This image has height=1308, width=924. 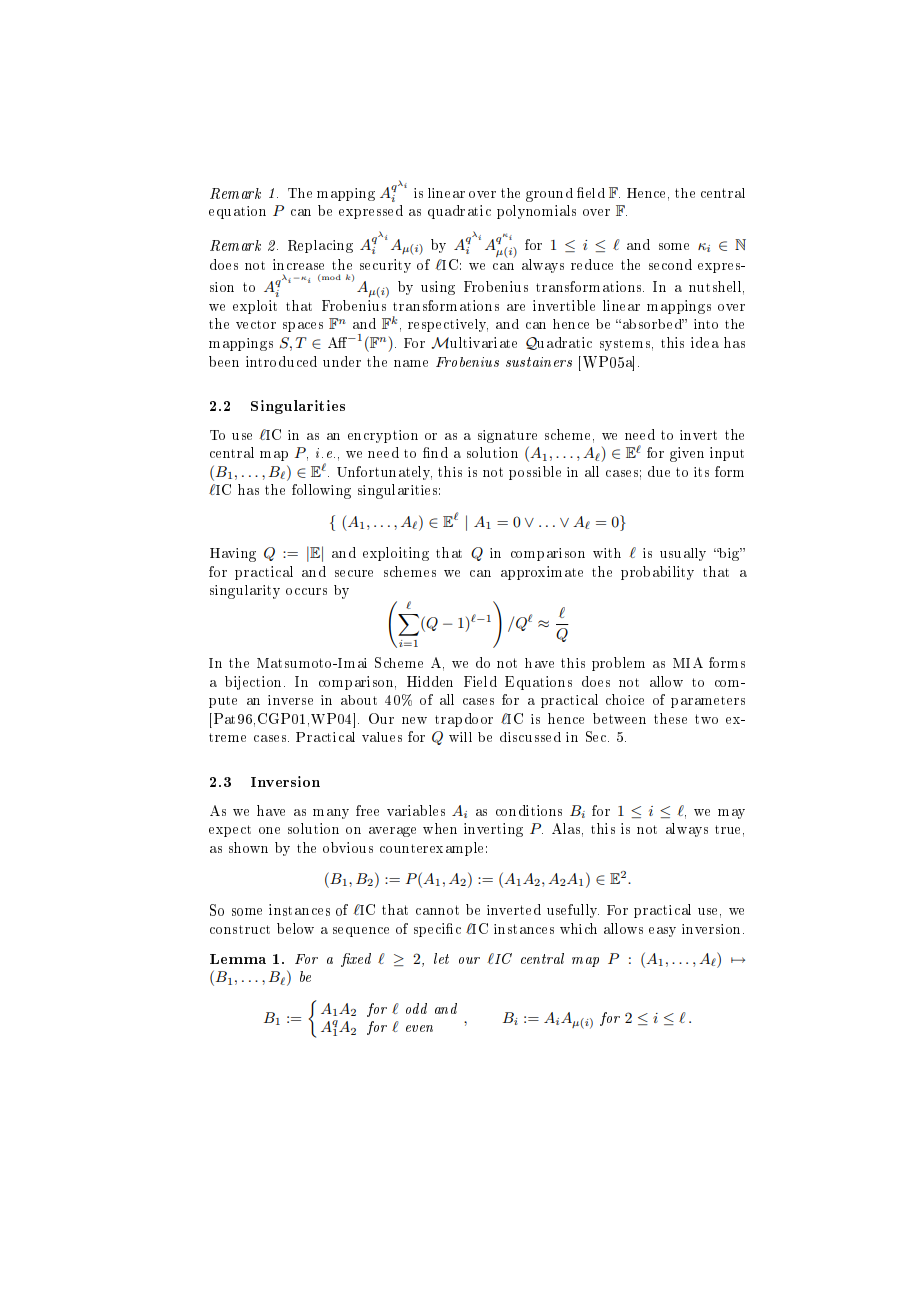 I want to click on Lemma, so click(x=238, y=959).
